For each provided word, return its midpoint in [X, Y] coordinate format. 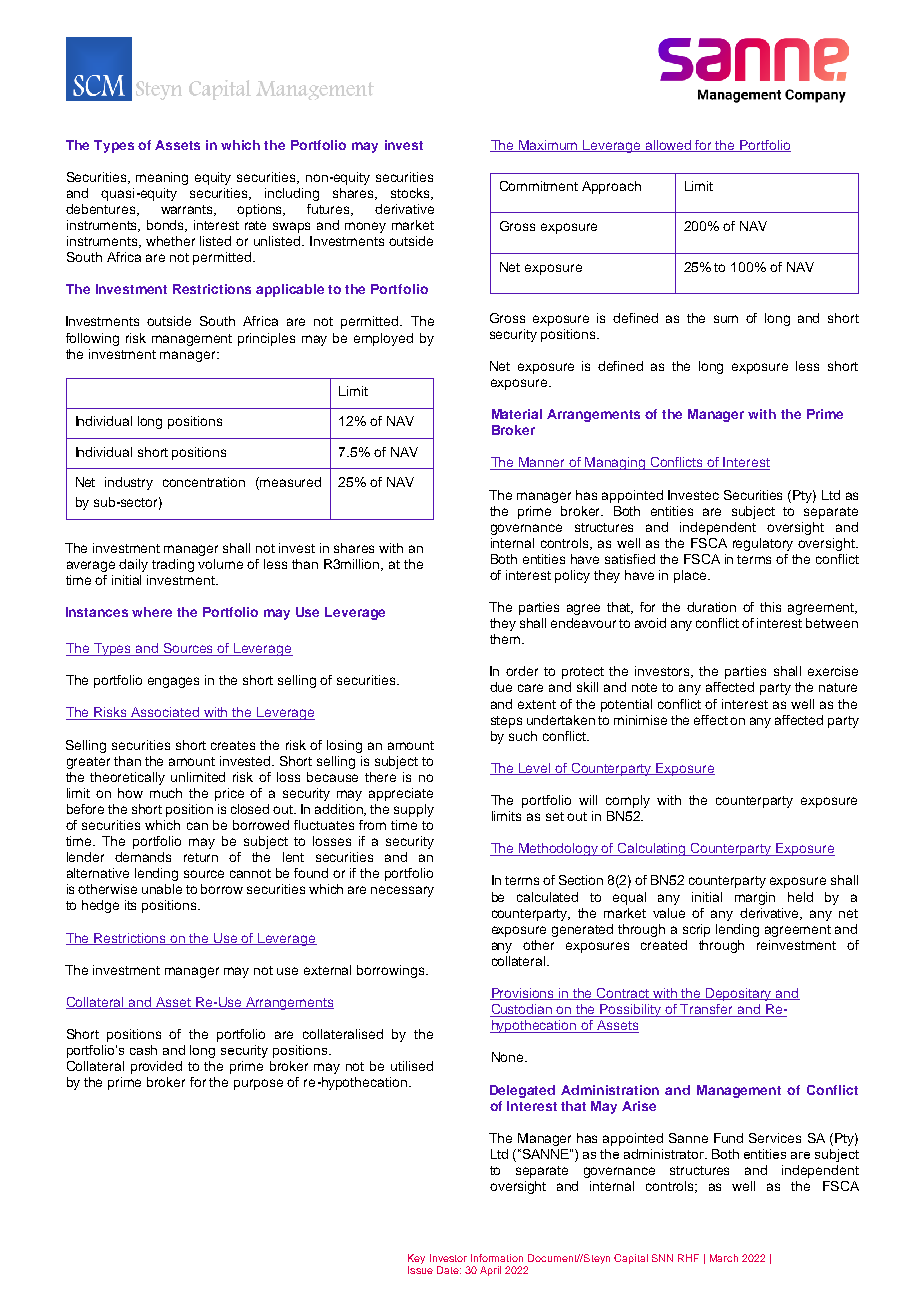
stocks [412, 194]
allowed [668, 146]
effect [711, 720]
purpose [258, 1084]
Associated [166, 713]
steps [506, 722]
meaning [162, 178]
